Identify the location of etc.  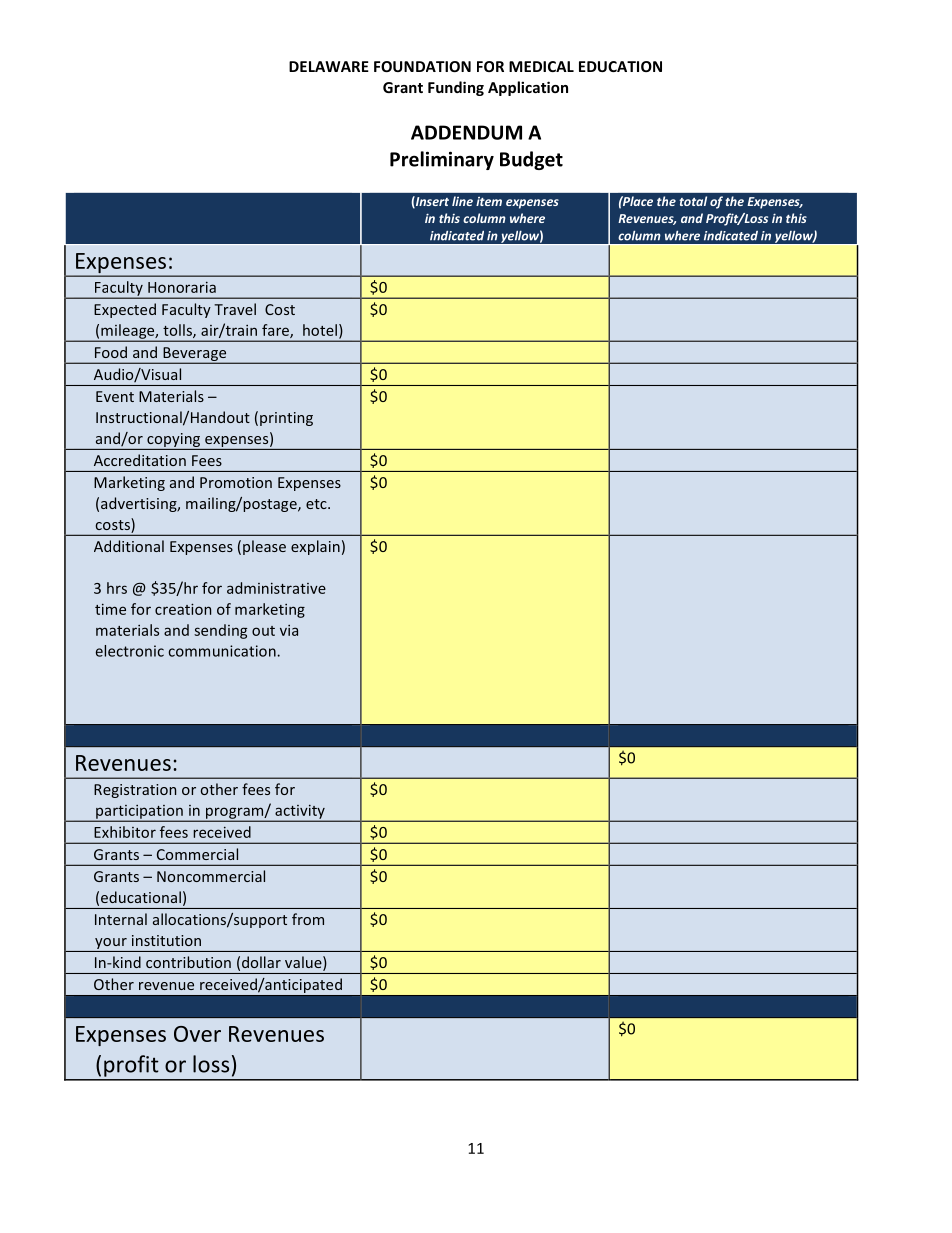
(317, 504).
